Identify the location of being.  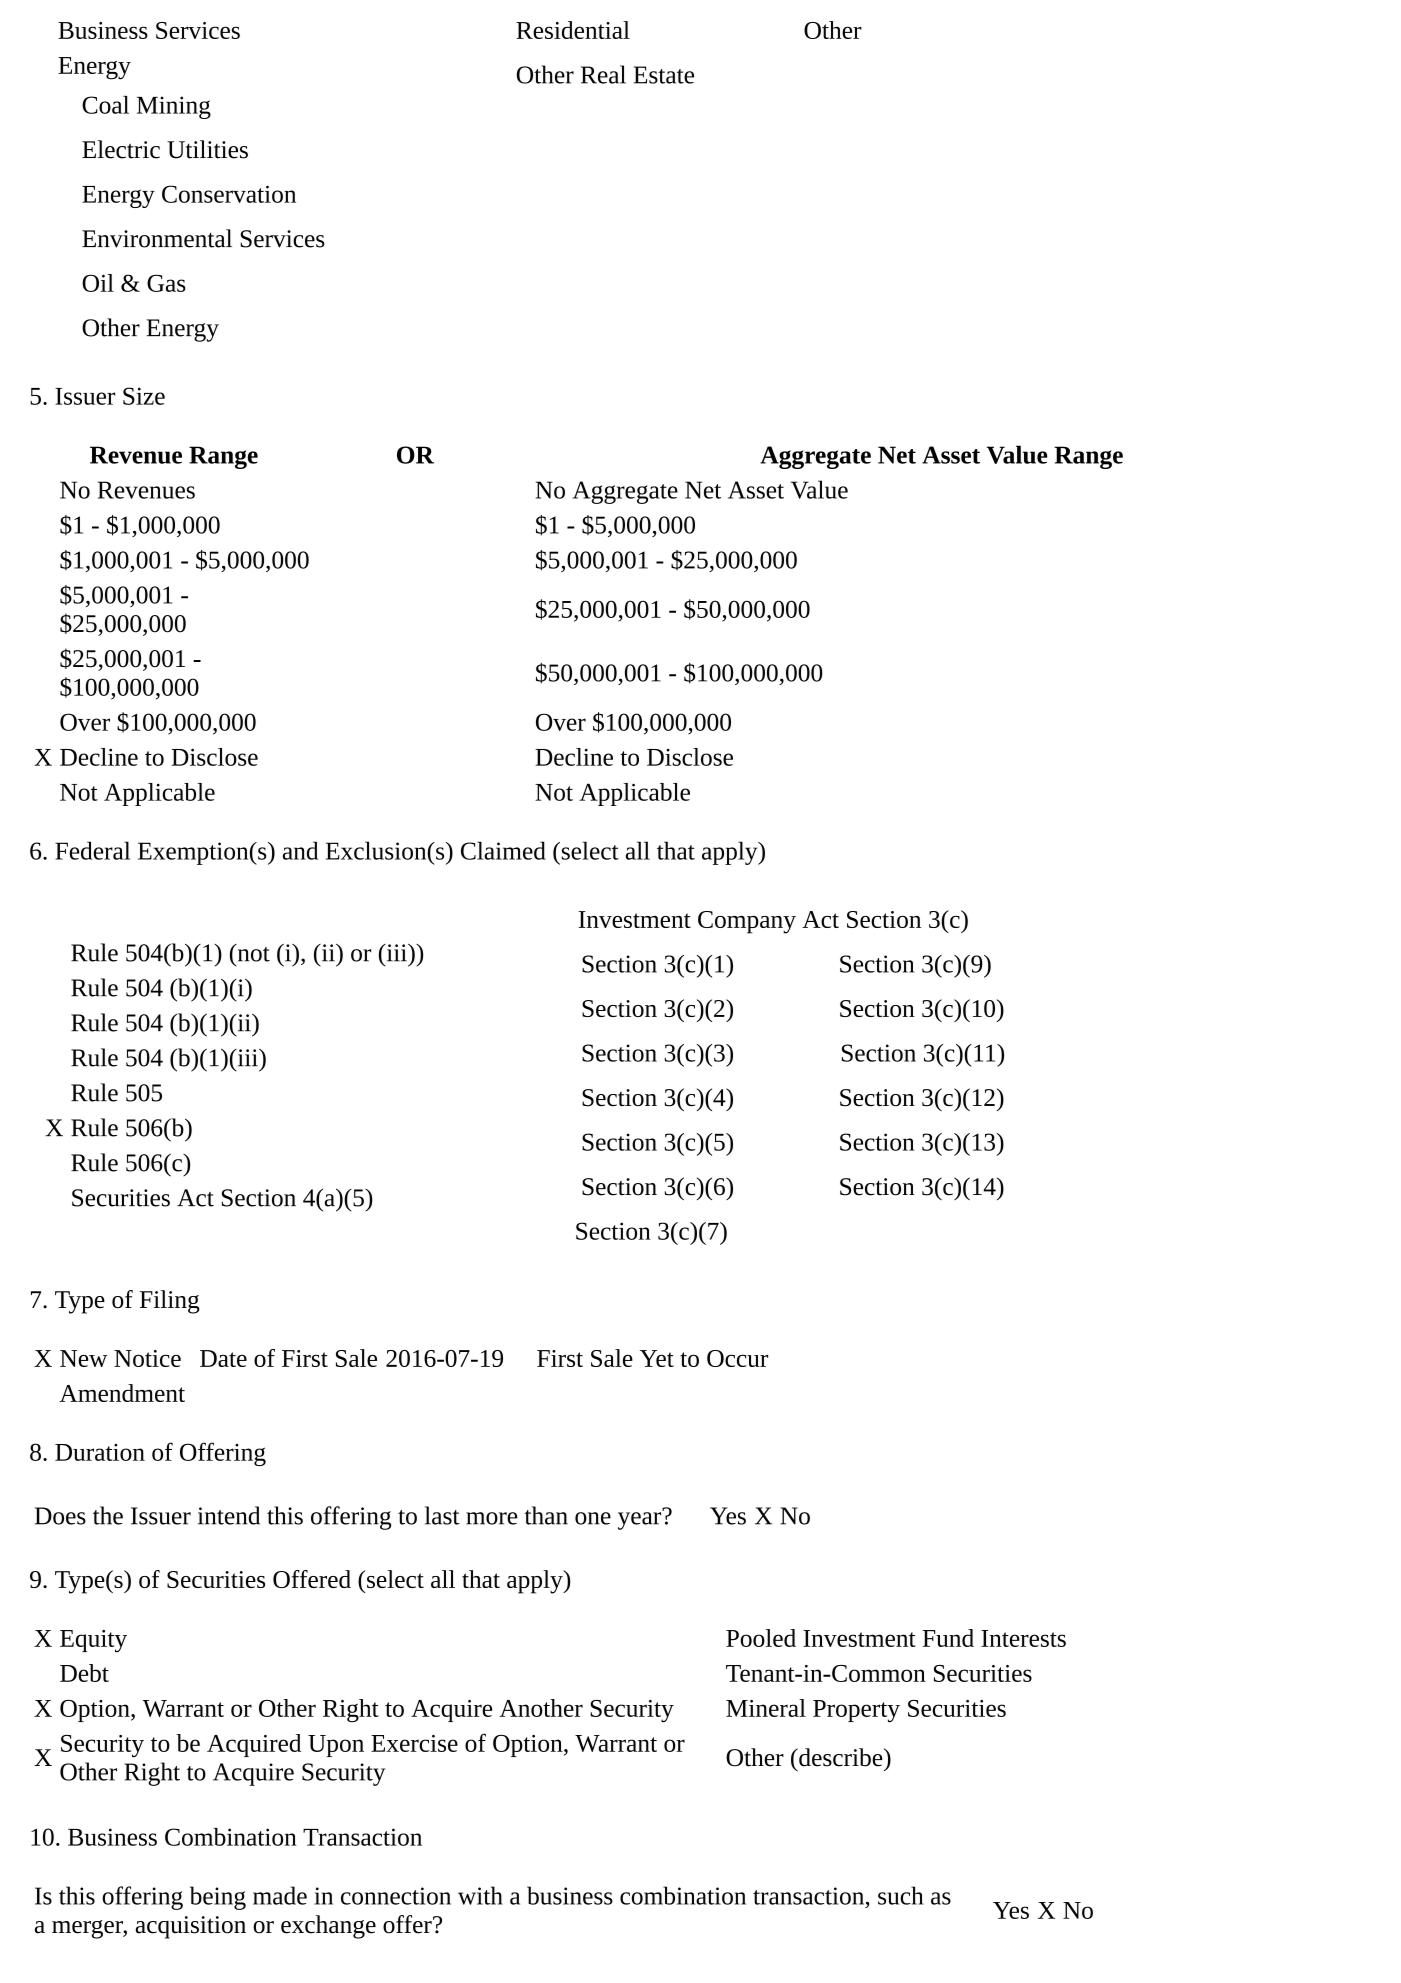
(218, 1898).
